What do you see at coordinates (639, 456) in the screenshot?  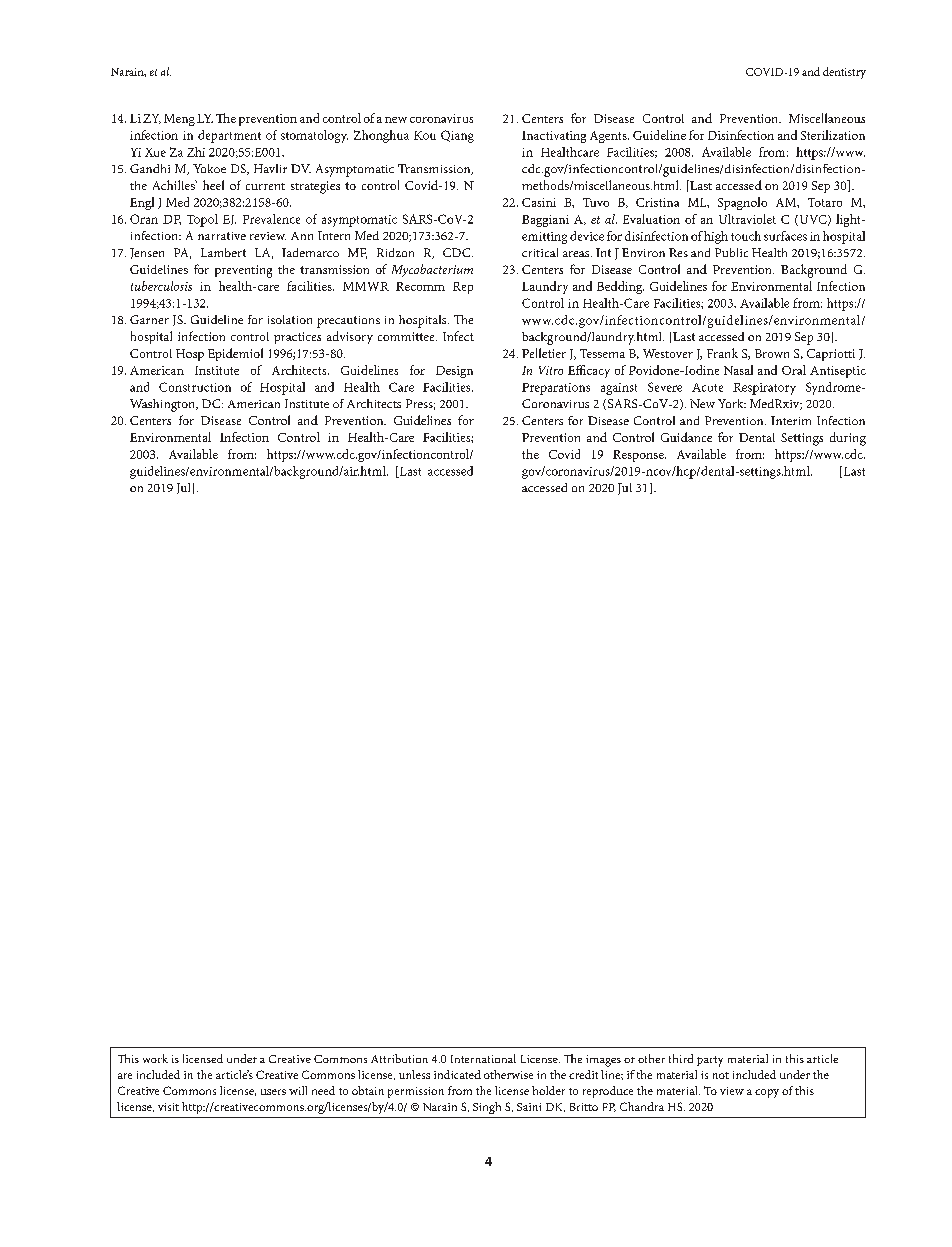 I see `Response` at bounding box center [639, 456].
